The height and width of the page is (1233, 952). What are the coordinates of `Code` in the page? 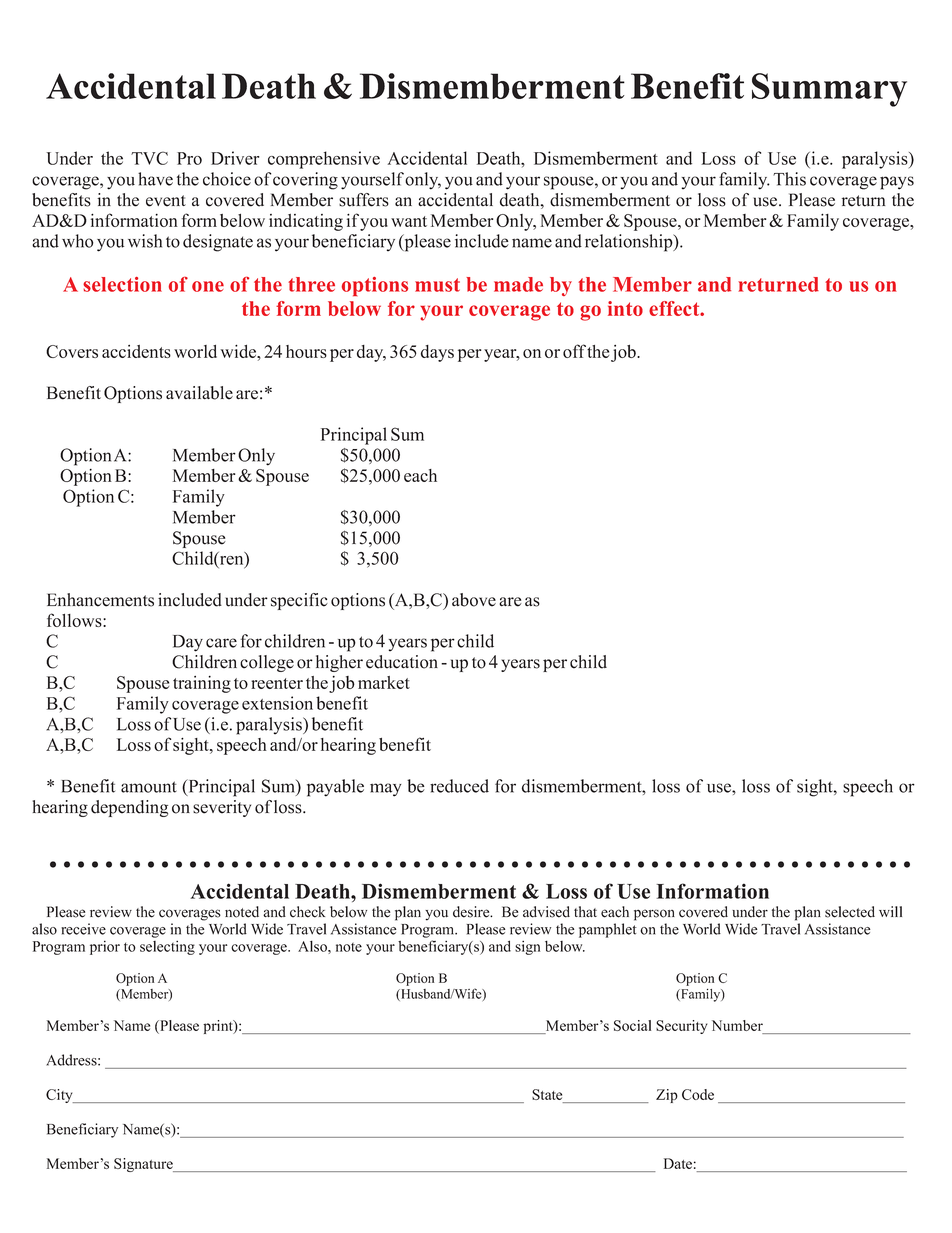 It's located at (698, 1094).
